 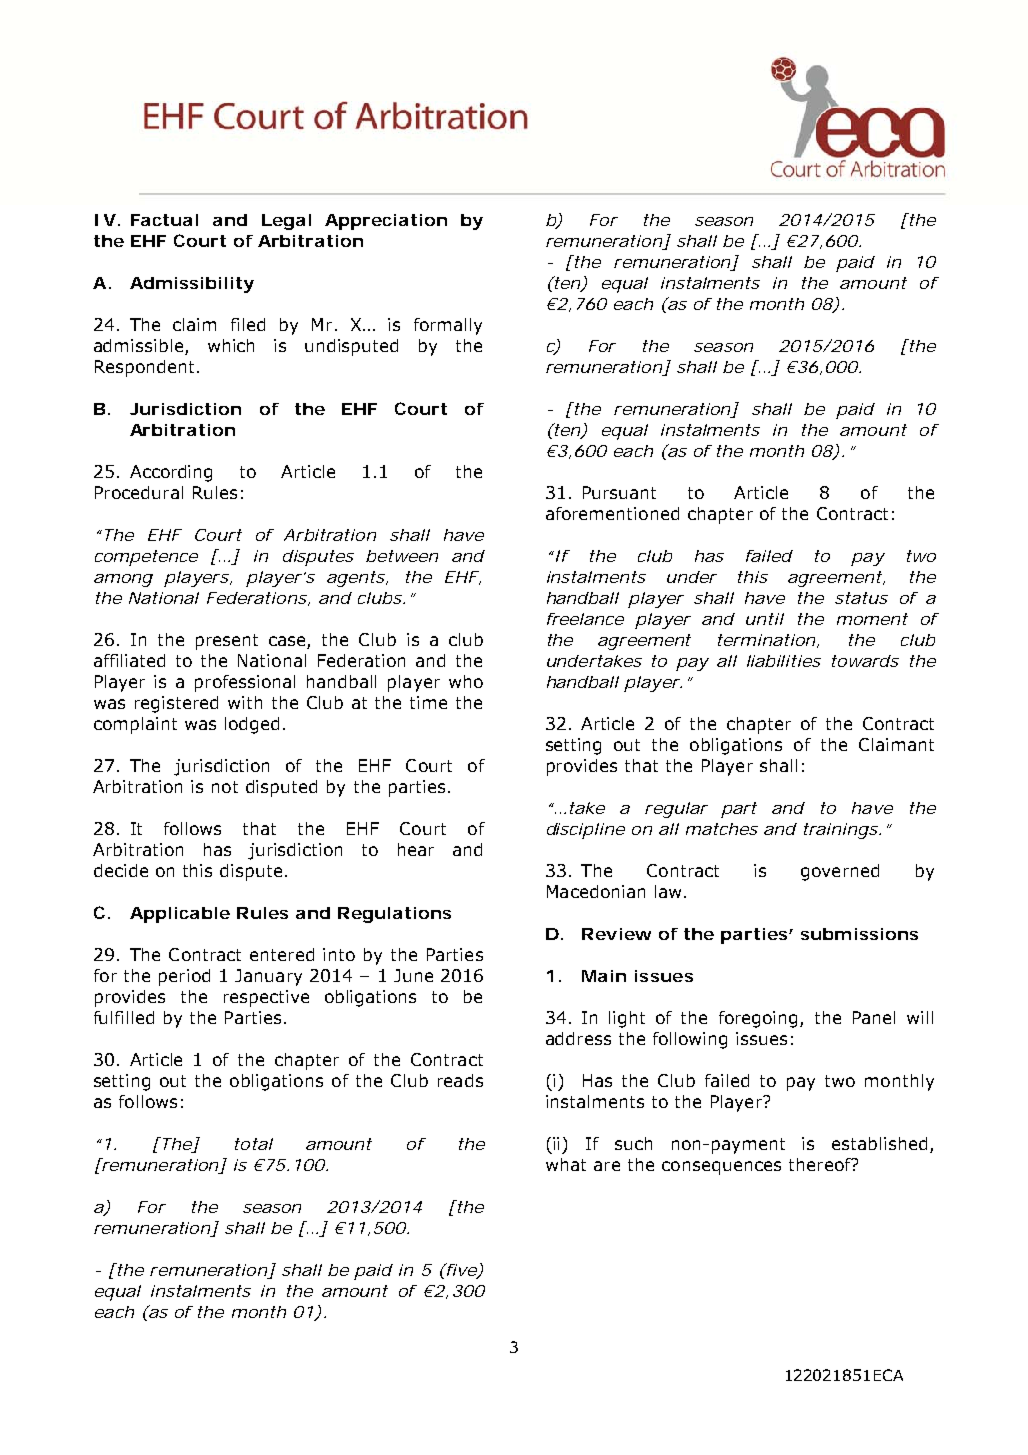 I want to click on period, so click(x=184, y=977).
